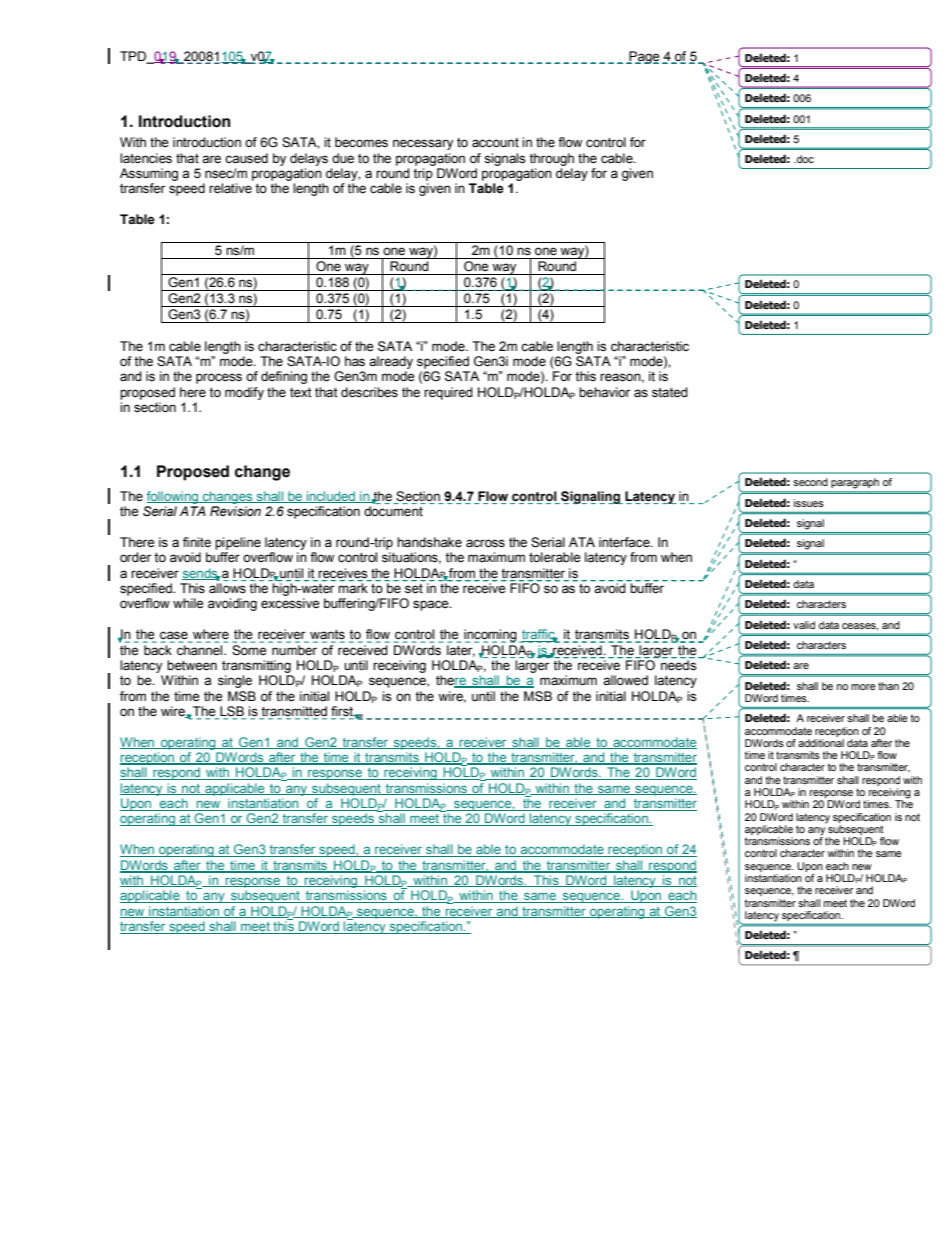  What do you see at coordinates (238, 543) in the image?
I see `pipeline` at bounding box center [238, 543].
